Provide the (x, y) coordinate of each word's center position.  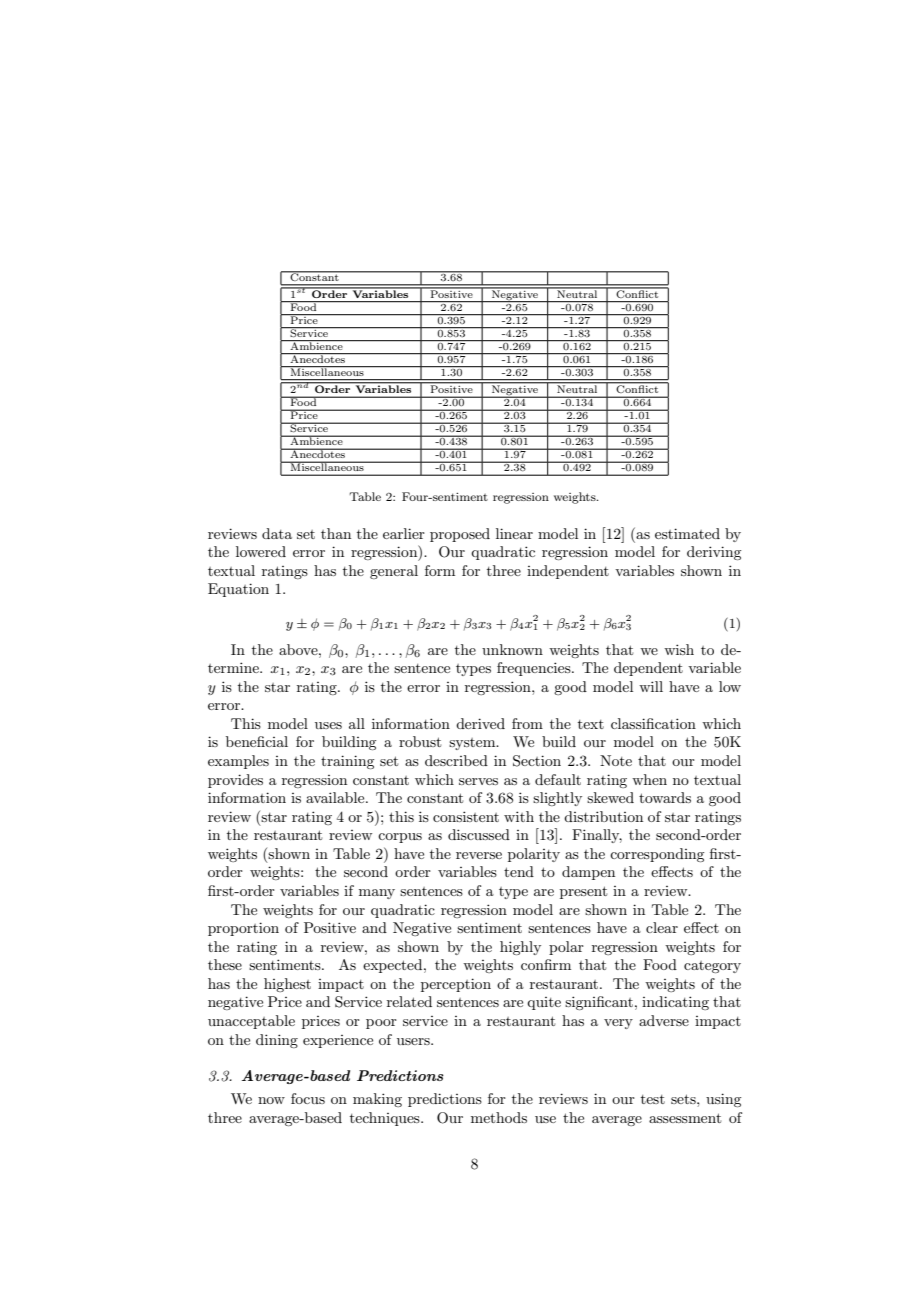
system (473, 744)
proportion (243, 929)
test (653, 1099)
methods (499, 1117)
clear (662, 927)
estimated (687, 533)
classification (653, 723)
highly (520, 948)
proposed (460, 535)
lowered (261, 551)
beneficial (257, 741)
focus (308, 1098)
